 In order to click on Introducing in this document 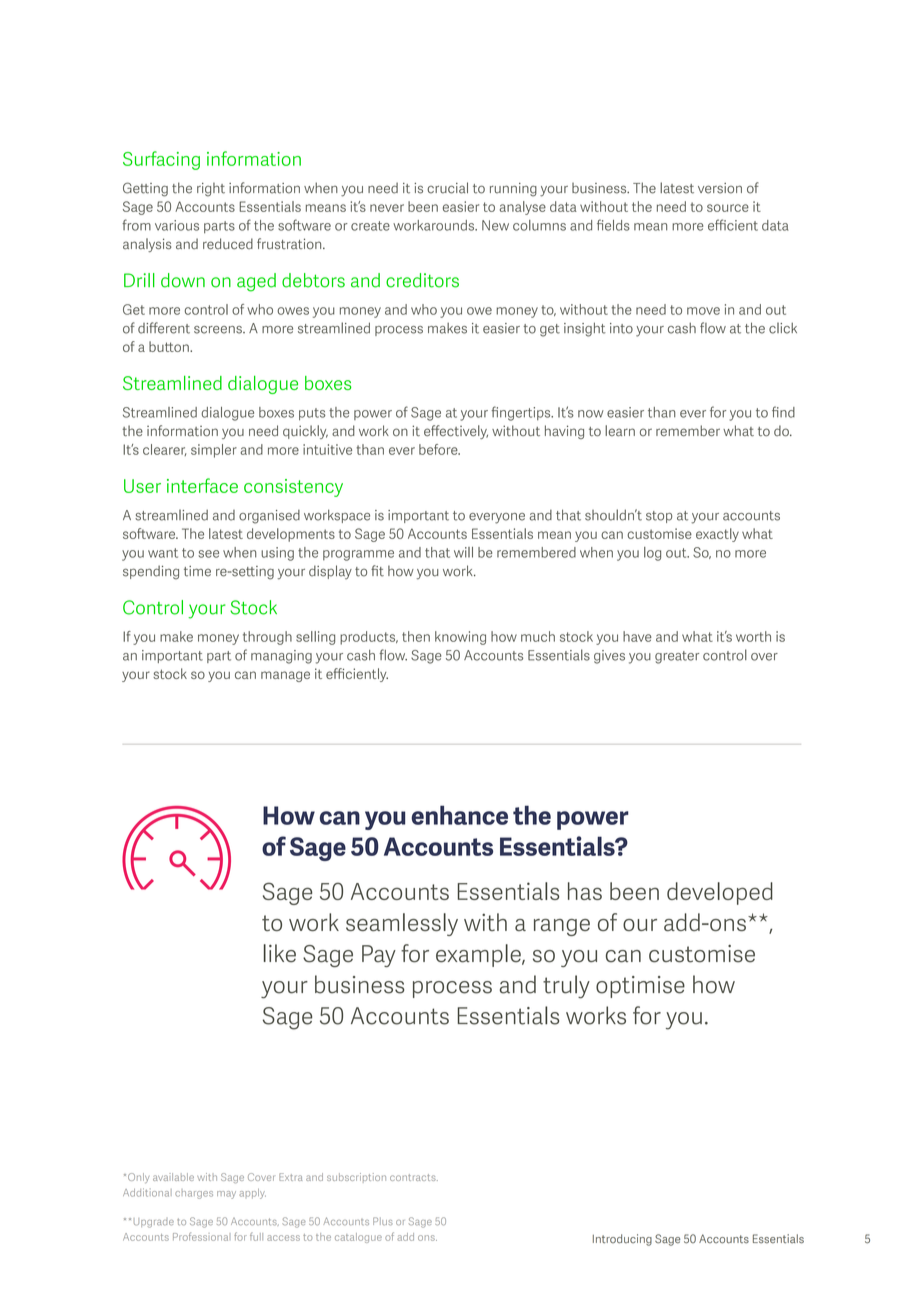, I will do `click(622, 1240)`.
